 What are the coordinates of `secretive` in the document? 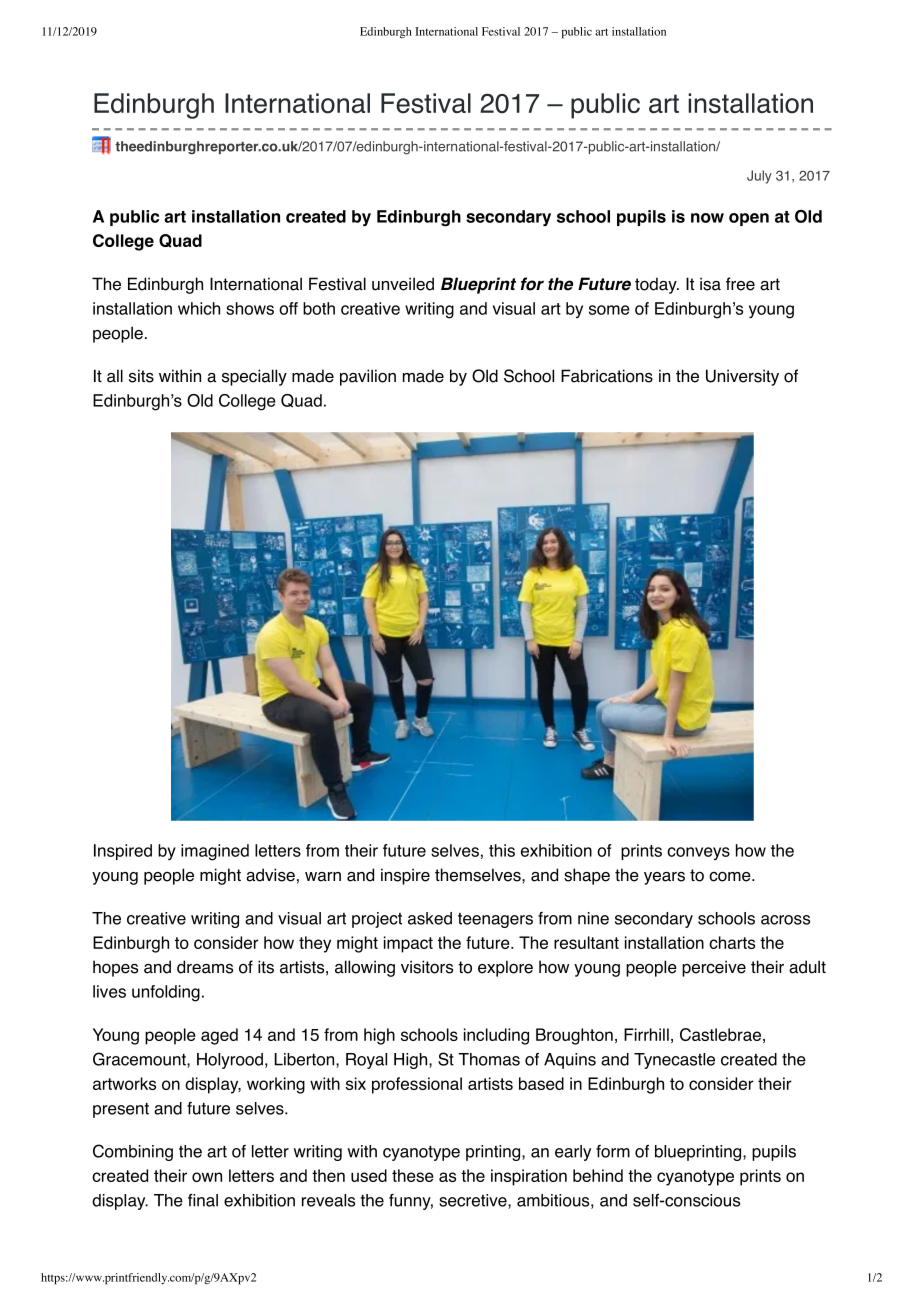 It's located at (474, 1201).
